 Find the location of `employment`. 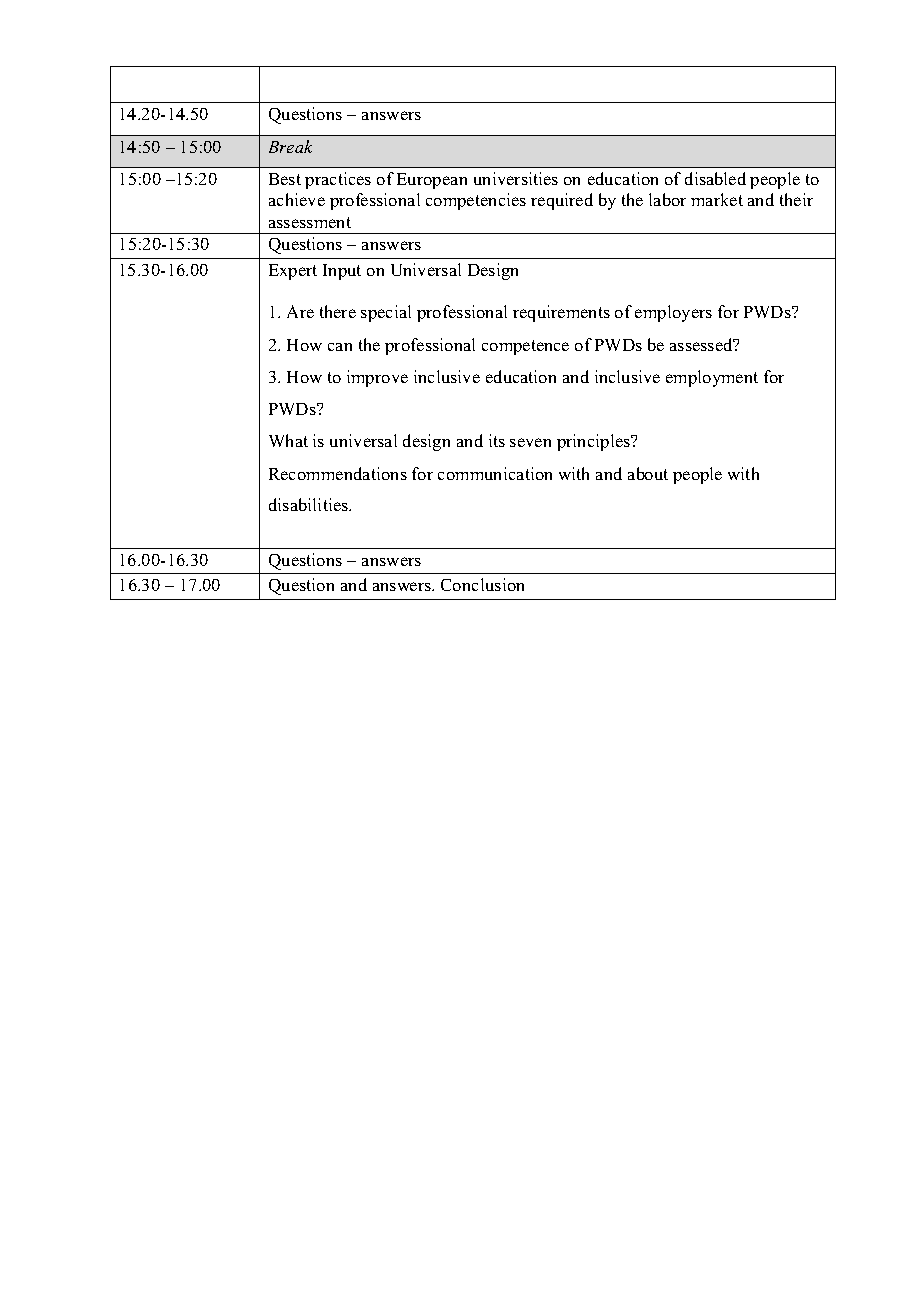

employment is located at coordinates (712, 378).
